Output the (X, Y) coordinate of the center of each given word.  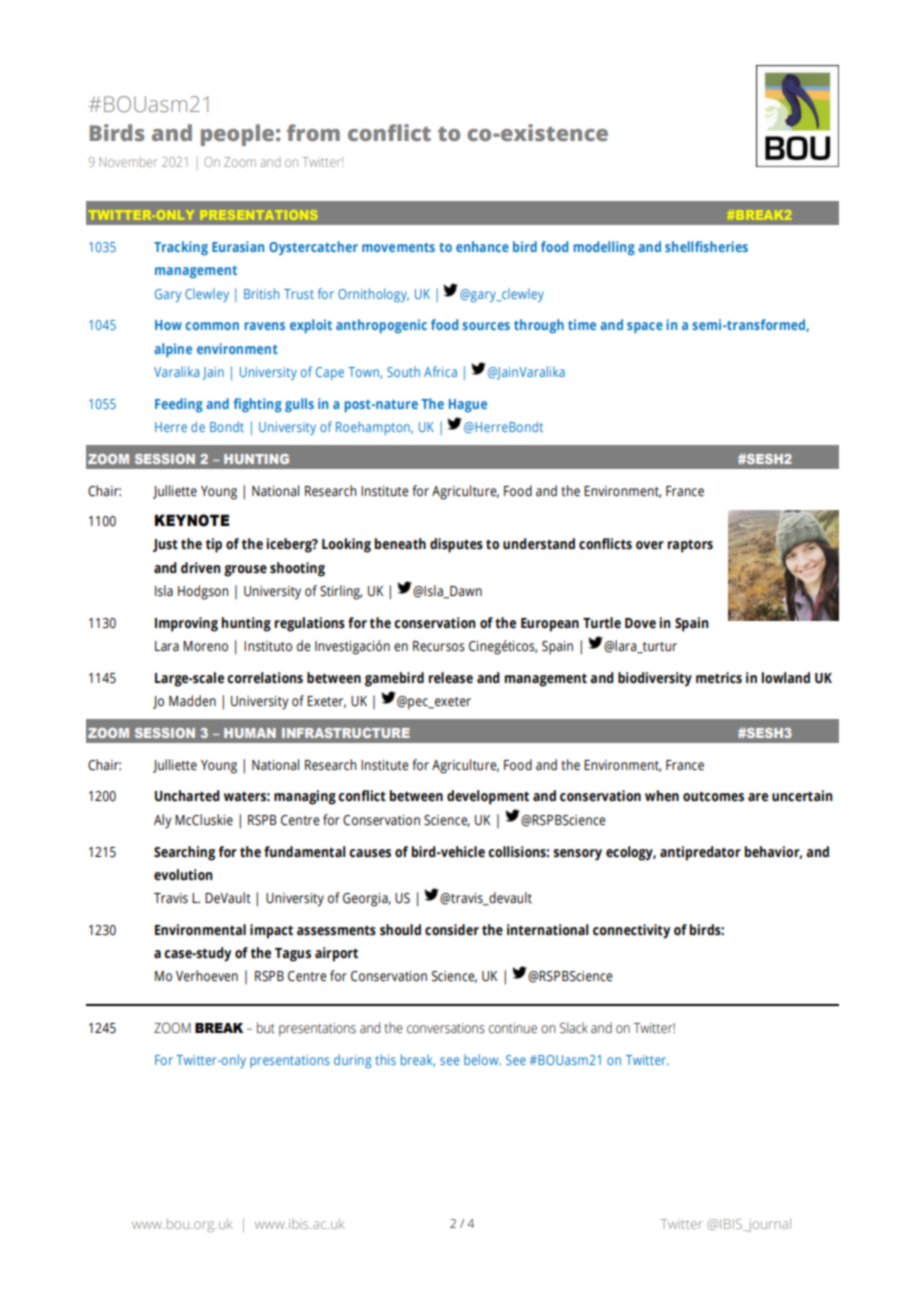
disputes (456, 545)
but (266, 1028)
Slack (574, 1028)
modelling (604, 248)
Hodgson (203, 592)
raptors (690, 546)
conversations (446, 1028)
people (237, 135)
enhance (482, 246)
